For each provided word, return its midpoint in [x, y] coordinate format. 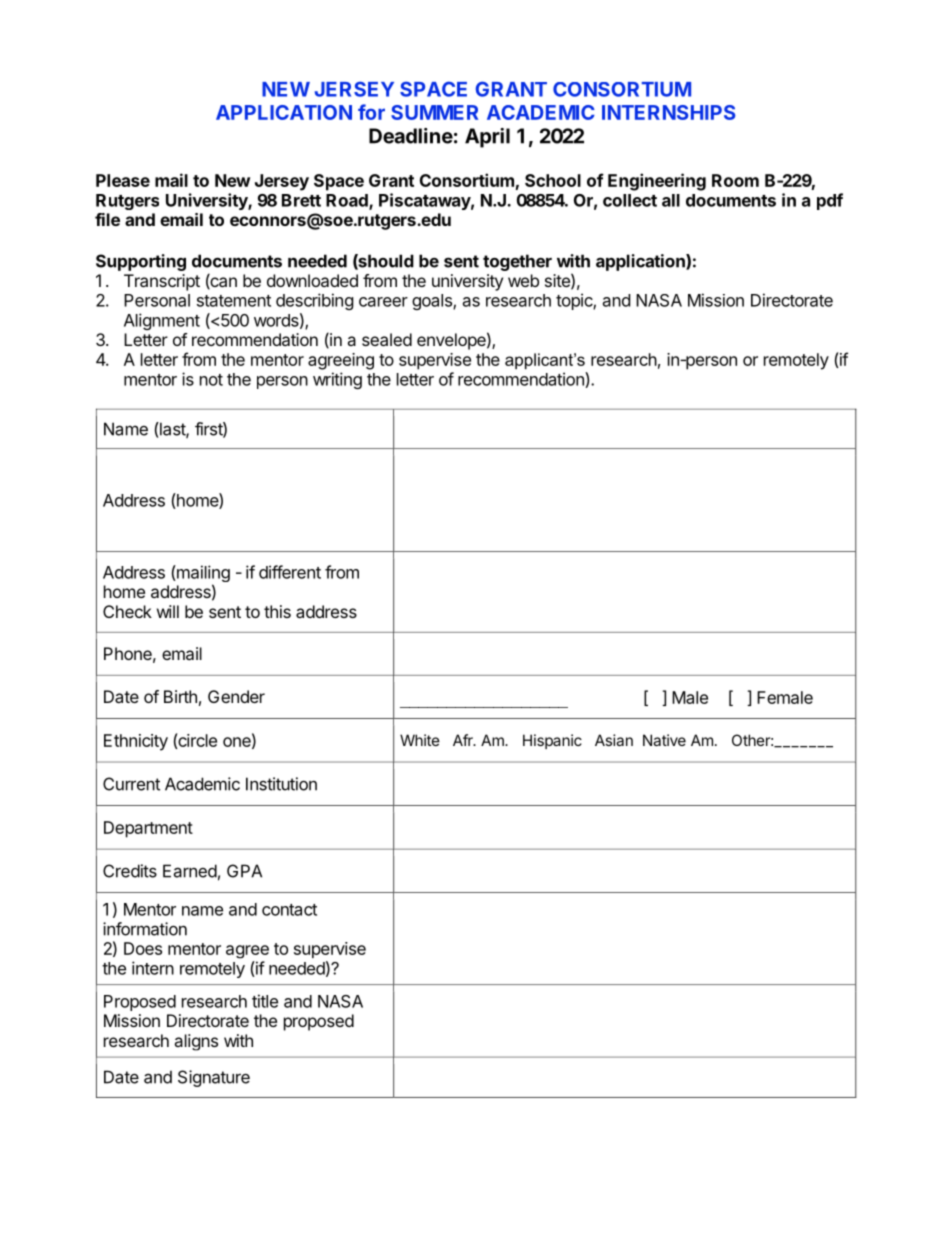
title [265, 1001]
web [523, 280]
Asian [614, 740]
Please [123, 180]
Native [664, 740]
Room [735, 180]
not [211, 380]
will [168, 611]
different [290, 572]
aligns [196, 1042]
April [487, 138]
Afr [464, 740]
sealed [387, 339]
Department [148, 829]
